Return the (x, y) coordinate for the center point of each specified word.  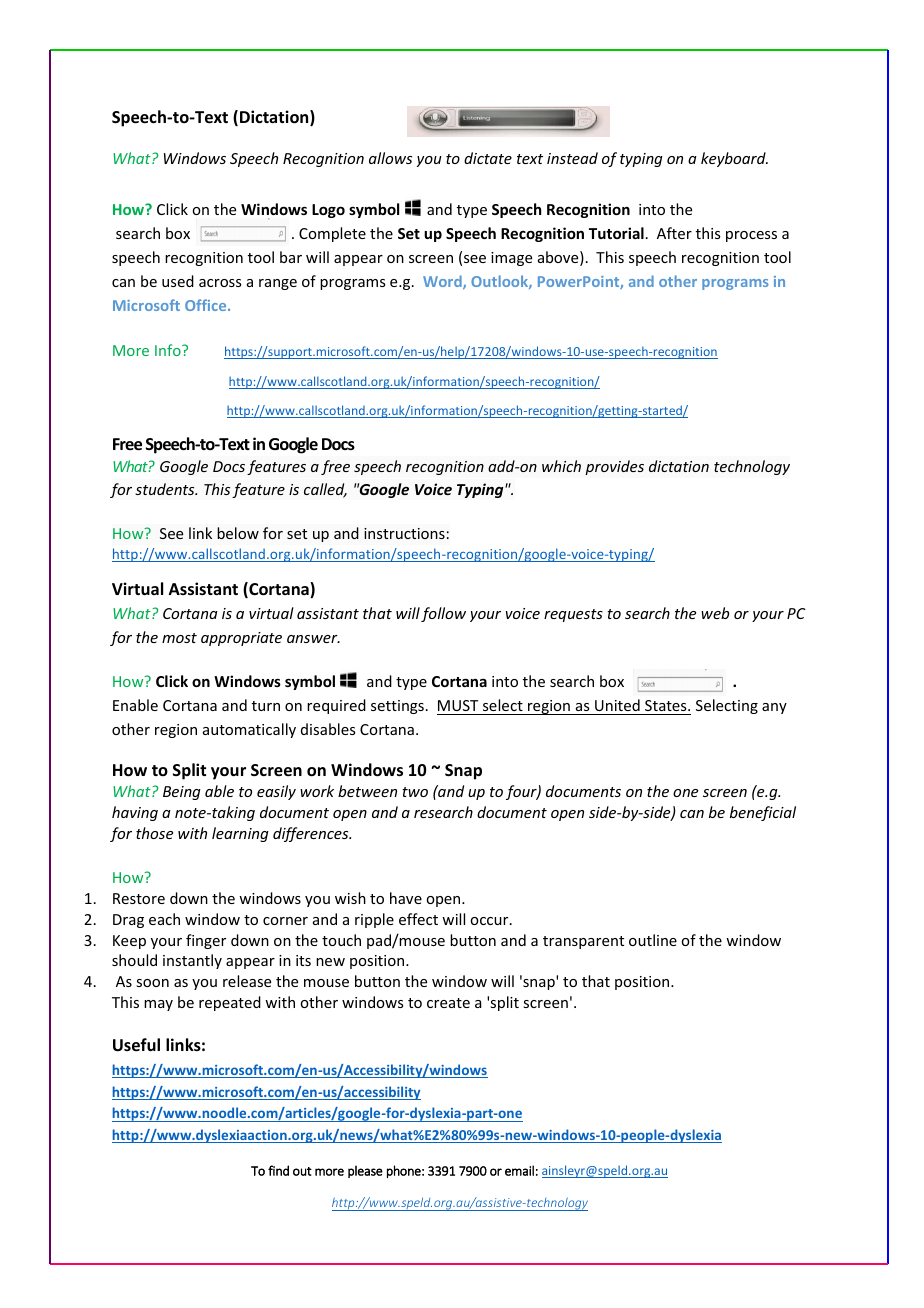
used (178, 281)
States (667, 705)
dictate (488, 158)
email (519, 1170)
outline (653, 940)
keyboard (734, 159)
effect (418, 919)
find (278, 1170)
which (561, 466)
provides (614, 467)
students (166, 489)
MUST (458, 705)
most (179, 638)
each (164, 919)
